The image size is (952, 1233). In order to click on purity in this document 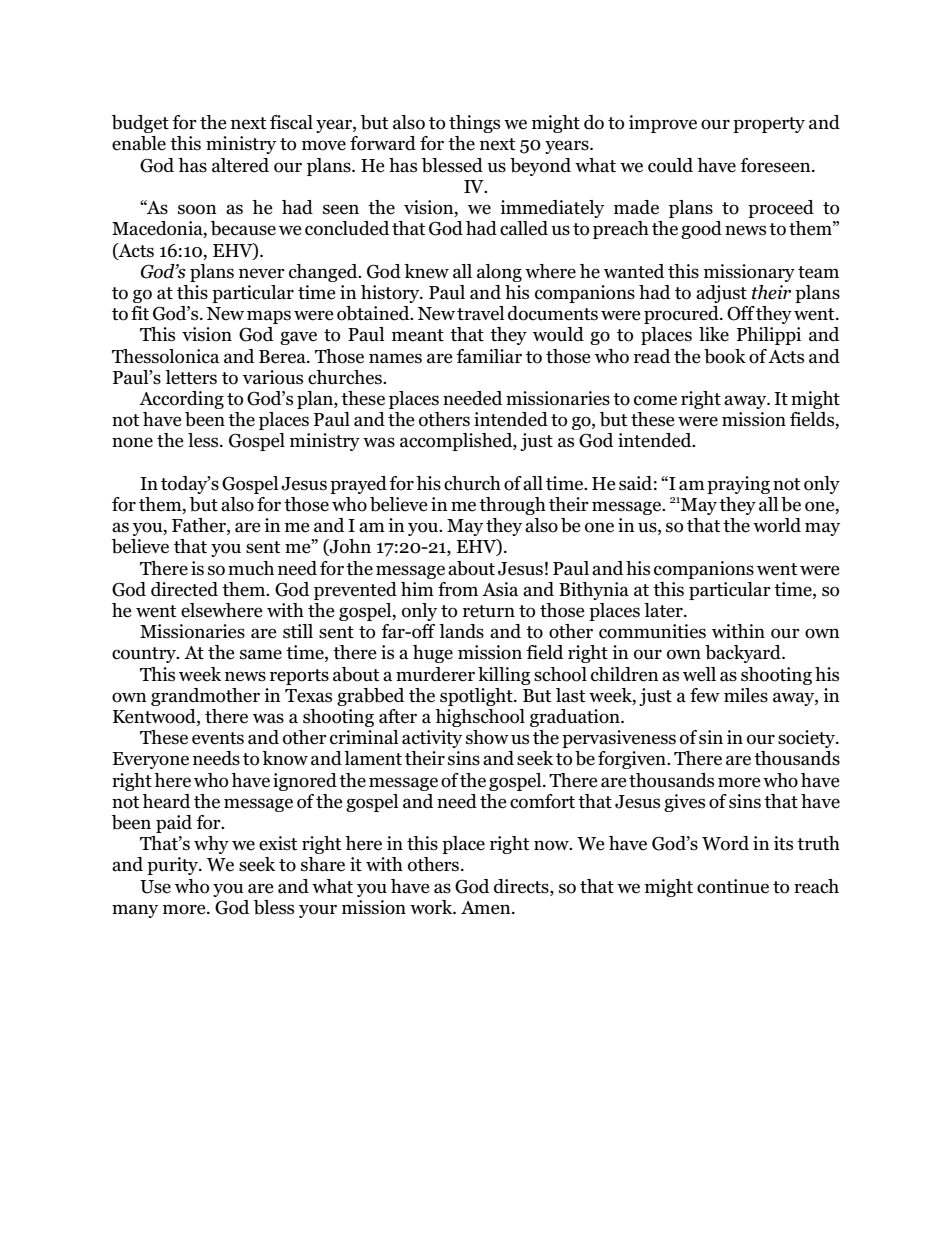, I will do `click(174, 866)`.
